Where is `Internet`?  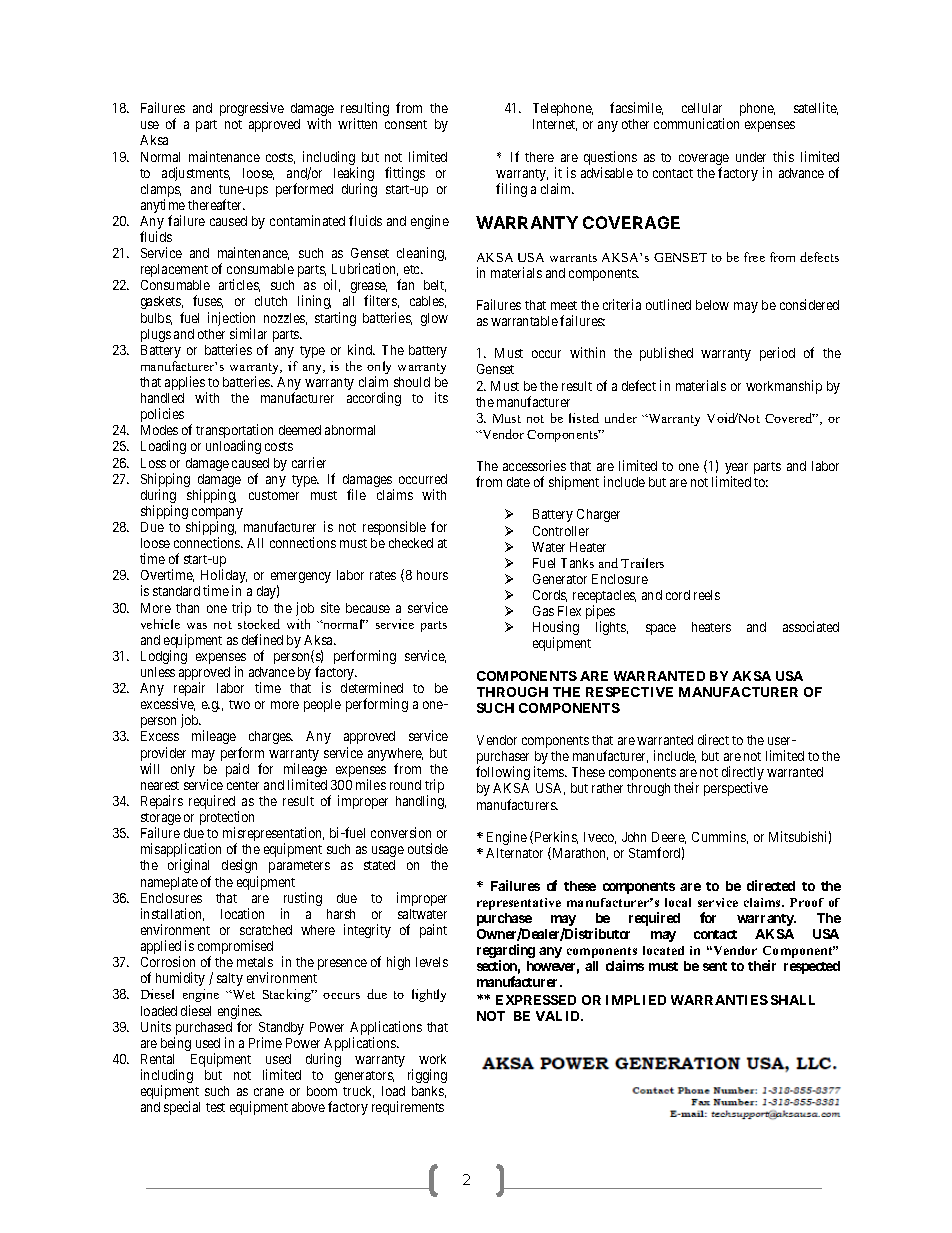
Internet is located at coordinates (555, 125).
